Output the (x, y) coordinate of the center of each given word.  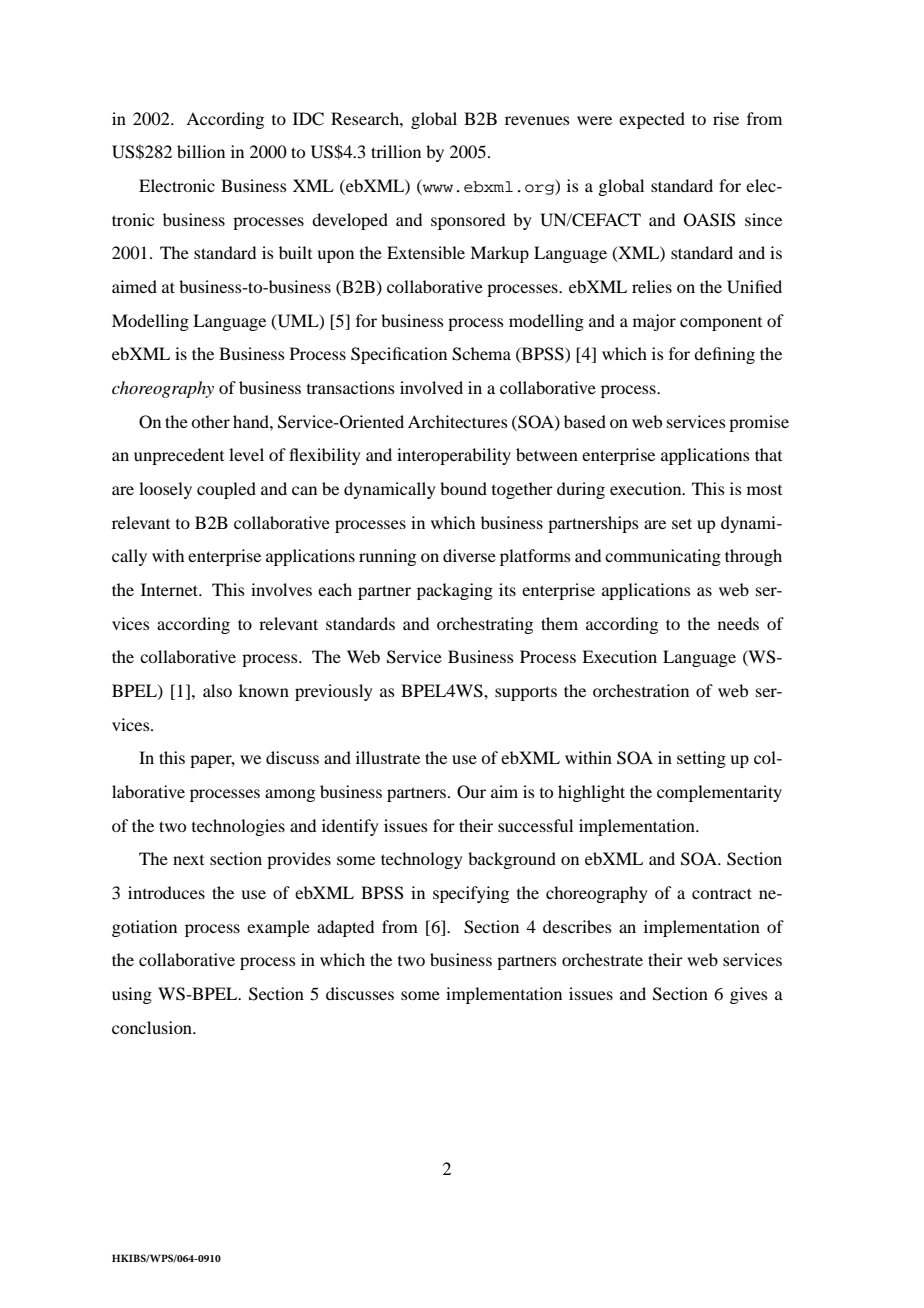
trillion (396, 151)
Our (471, 792)
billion (201, 151)
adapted (345, 928)
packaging (455, 591)
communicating (663, 557)
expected (652, 120)
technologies (238, 827)
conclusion (153, 1027)
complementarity (719, 793)
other (210, 421)
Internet (171, 589)
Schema (481, 354)
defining (724, 355)
